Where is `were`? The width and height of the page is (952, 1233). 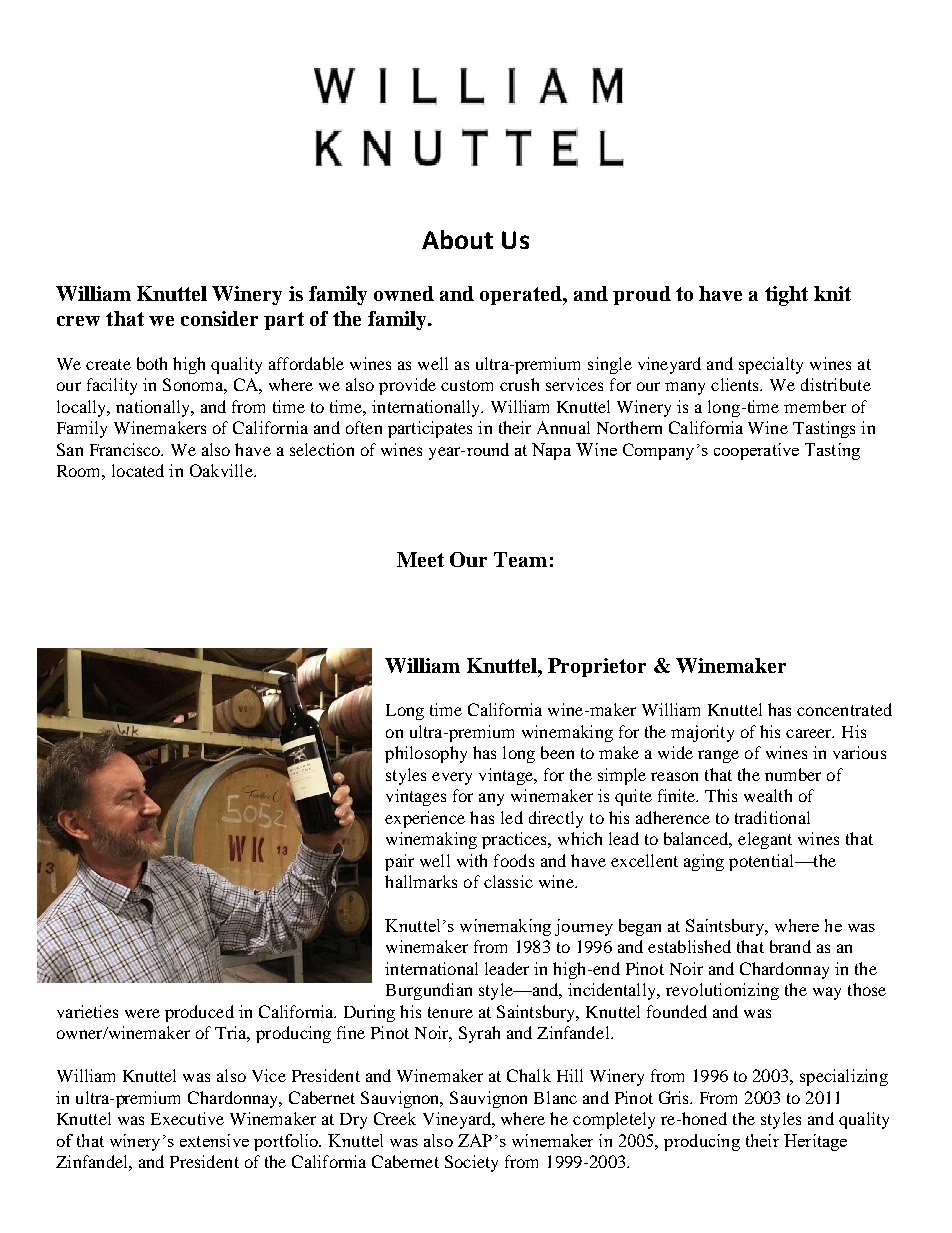 were is located at coordinates (142, 1013).
